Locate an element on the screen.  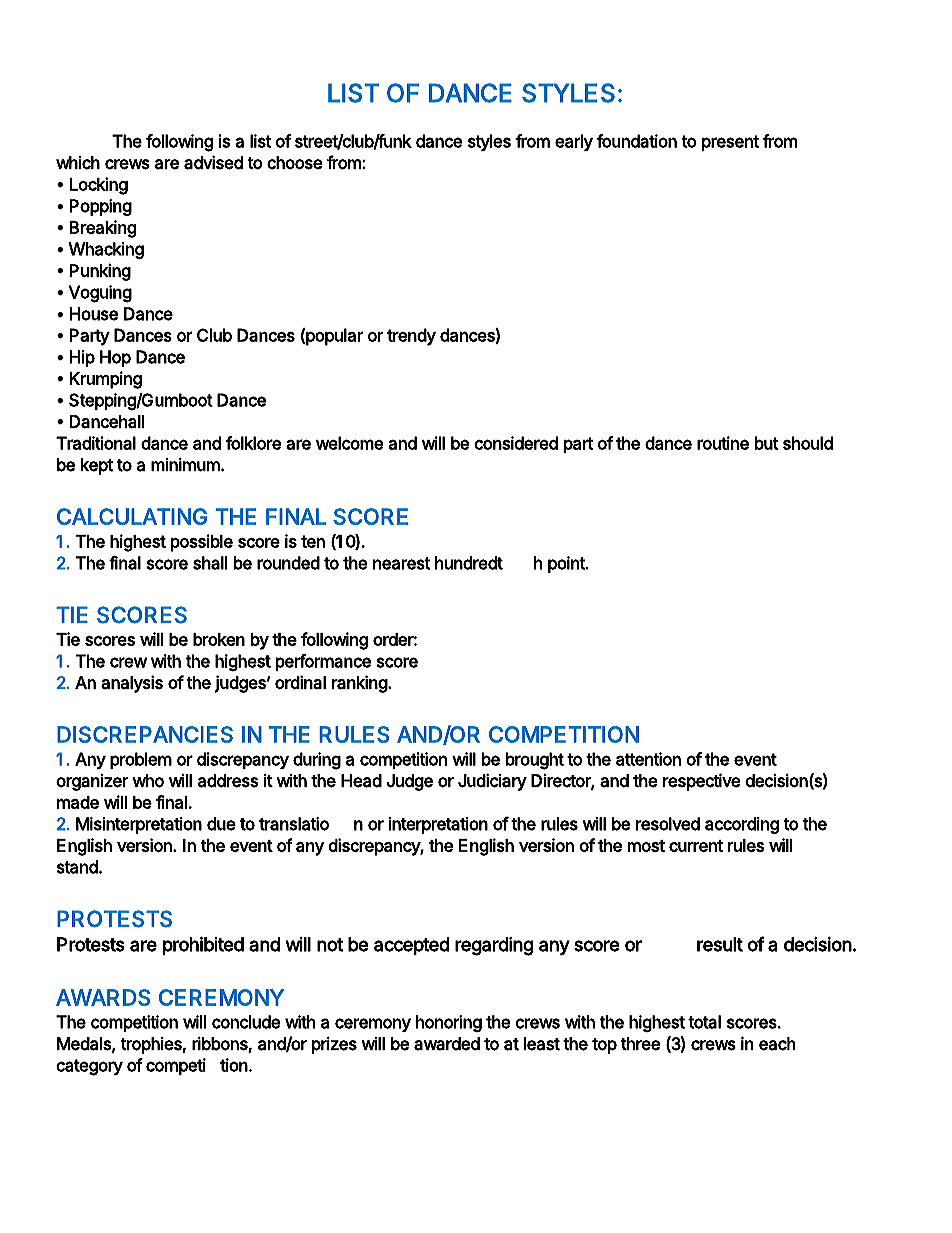
awarded is located at coordinates (447, 1044).
